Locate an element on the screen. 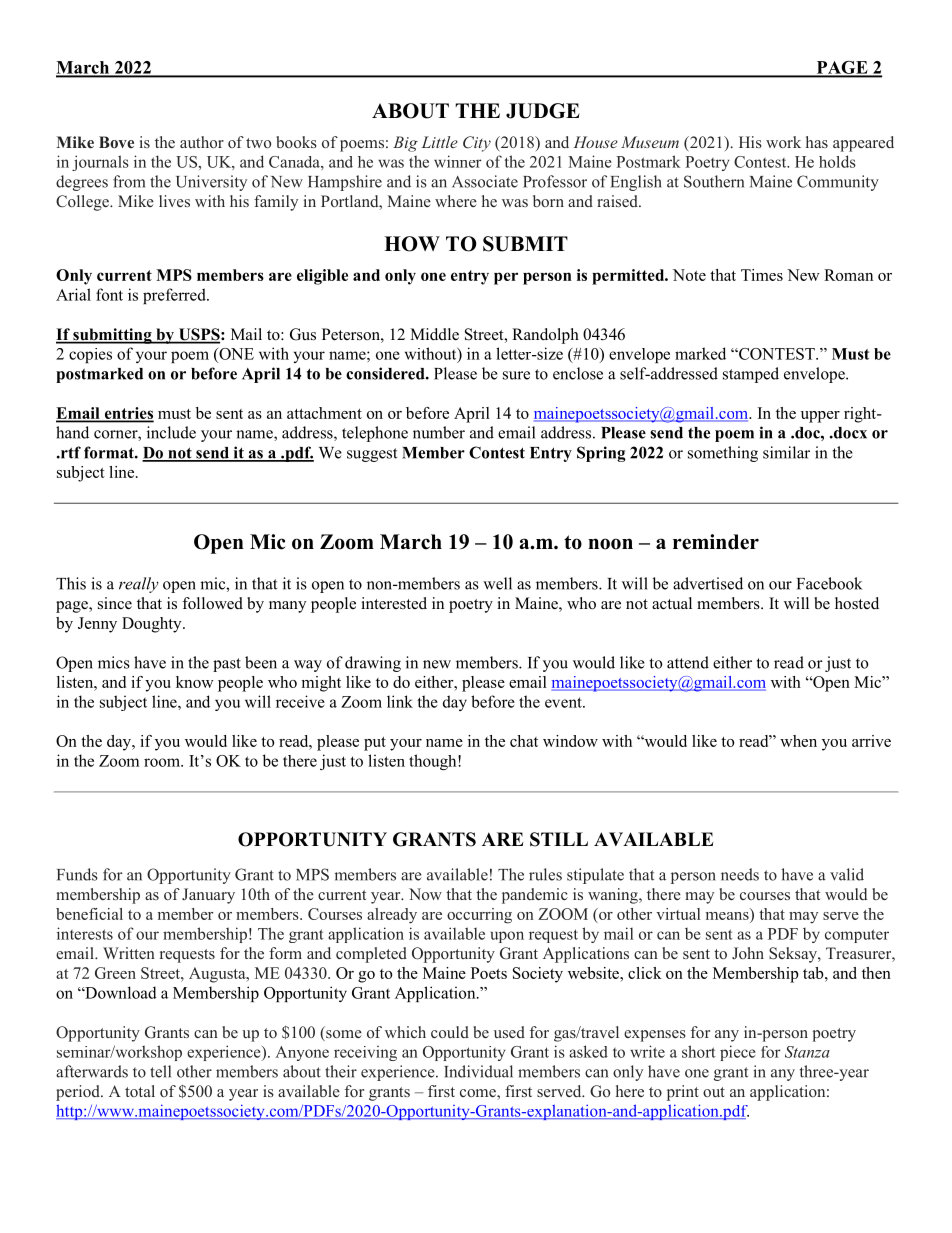  well is located at coordinates (497, 583).
